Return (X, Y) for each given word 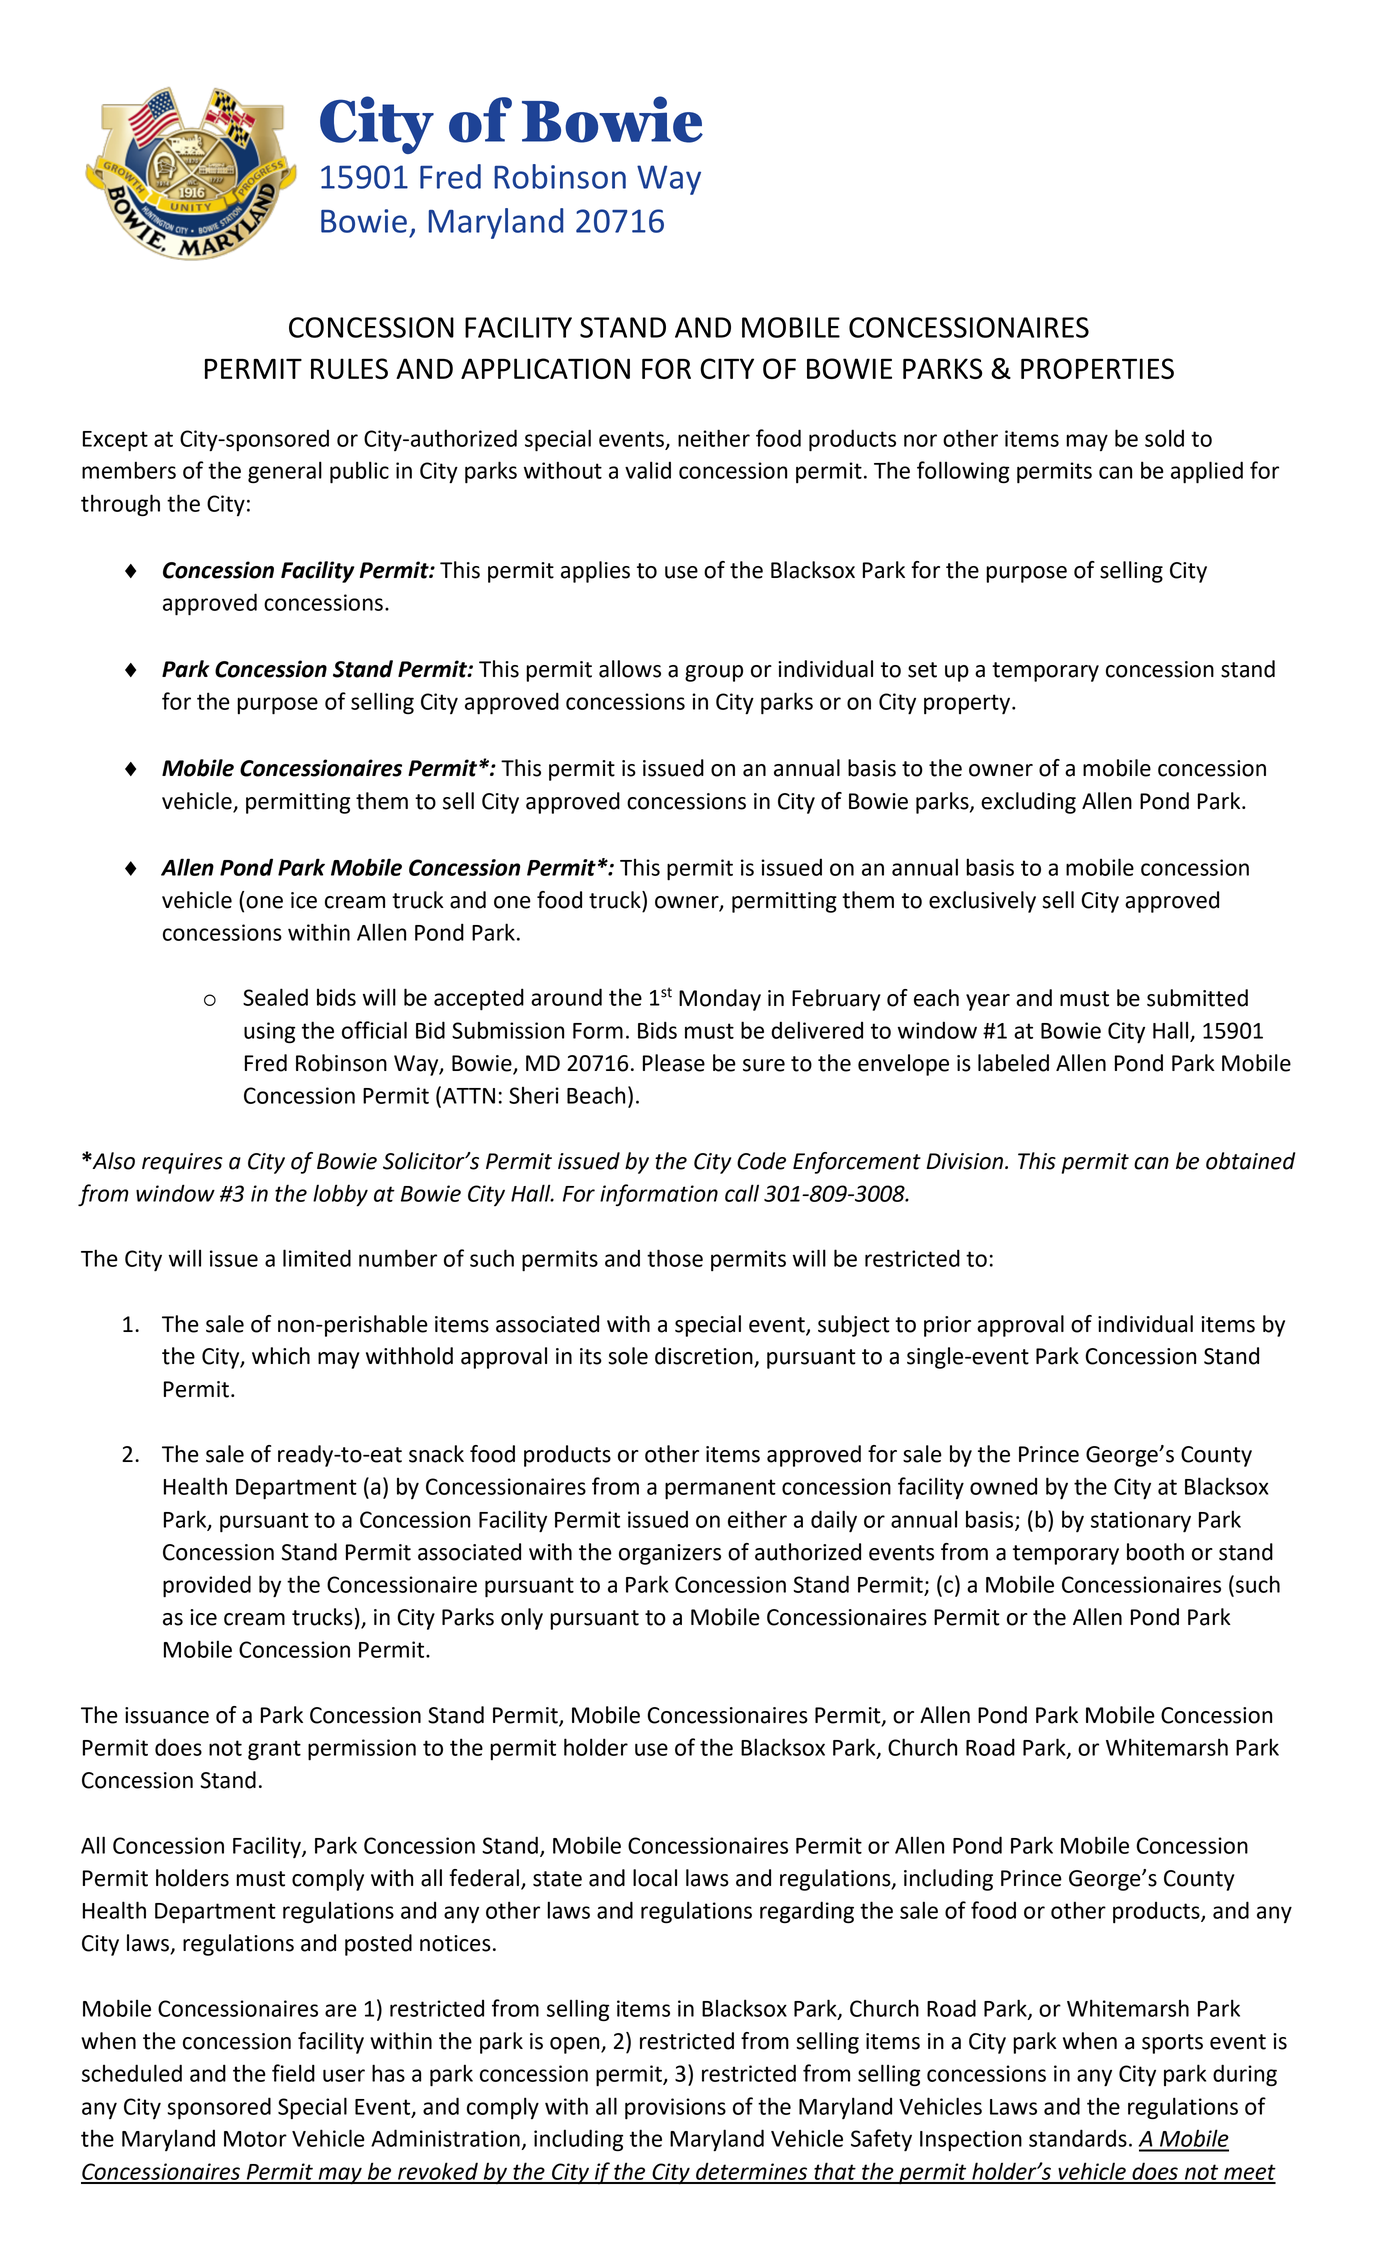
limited (317, 1258)
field (293, 2073)
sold (1164, 438)
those (675, 1258)
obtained (1250, 1161)
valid (648, 470)
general (285, 472)
